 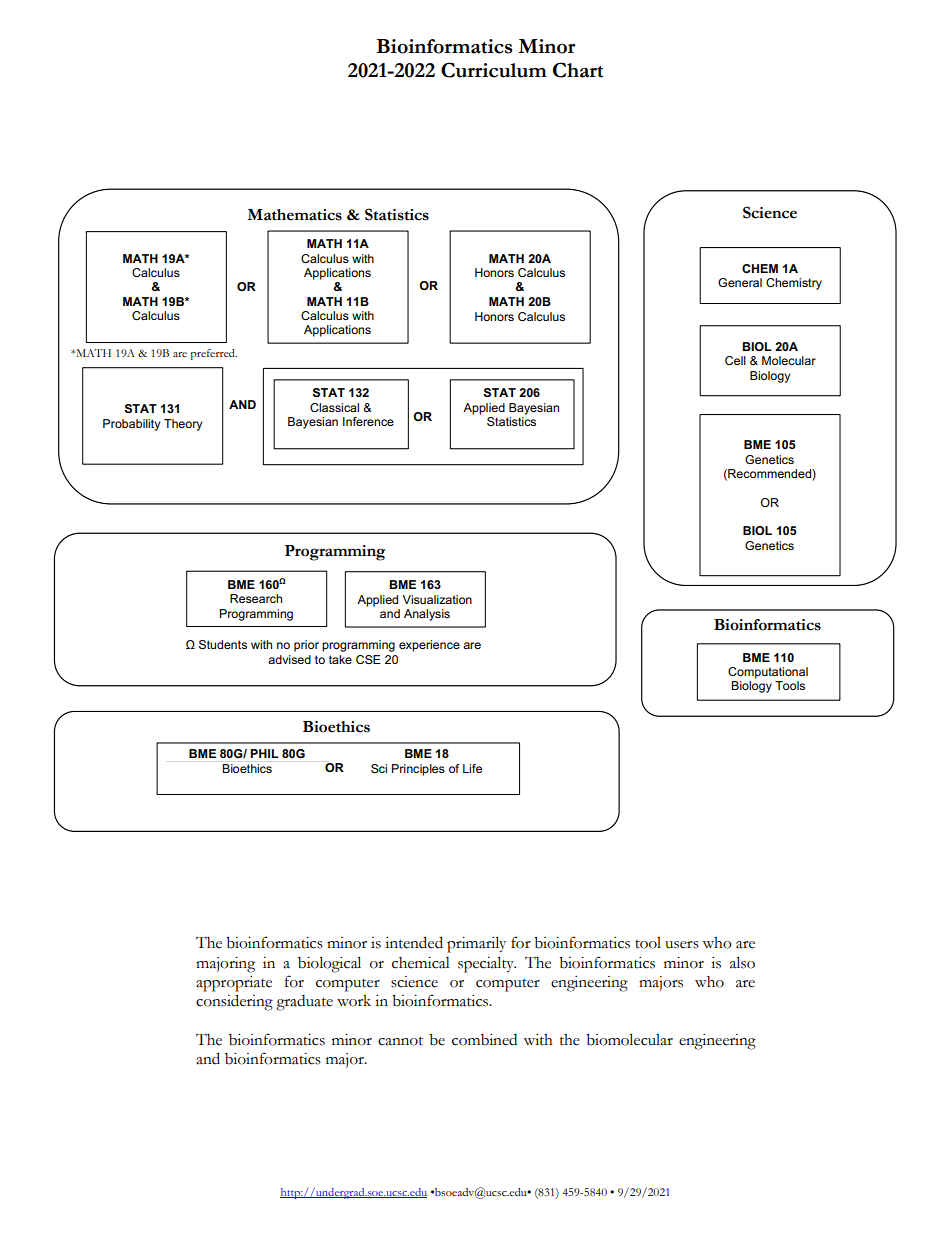 I want to click on considering, so click(x=234, y=1002).
